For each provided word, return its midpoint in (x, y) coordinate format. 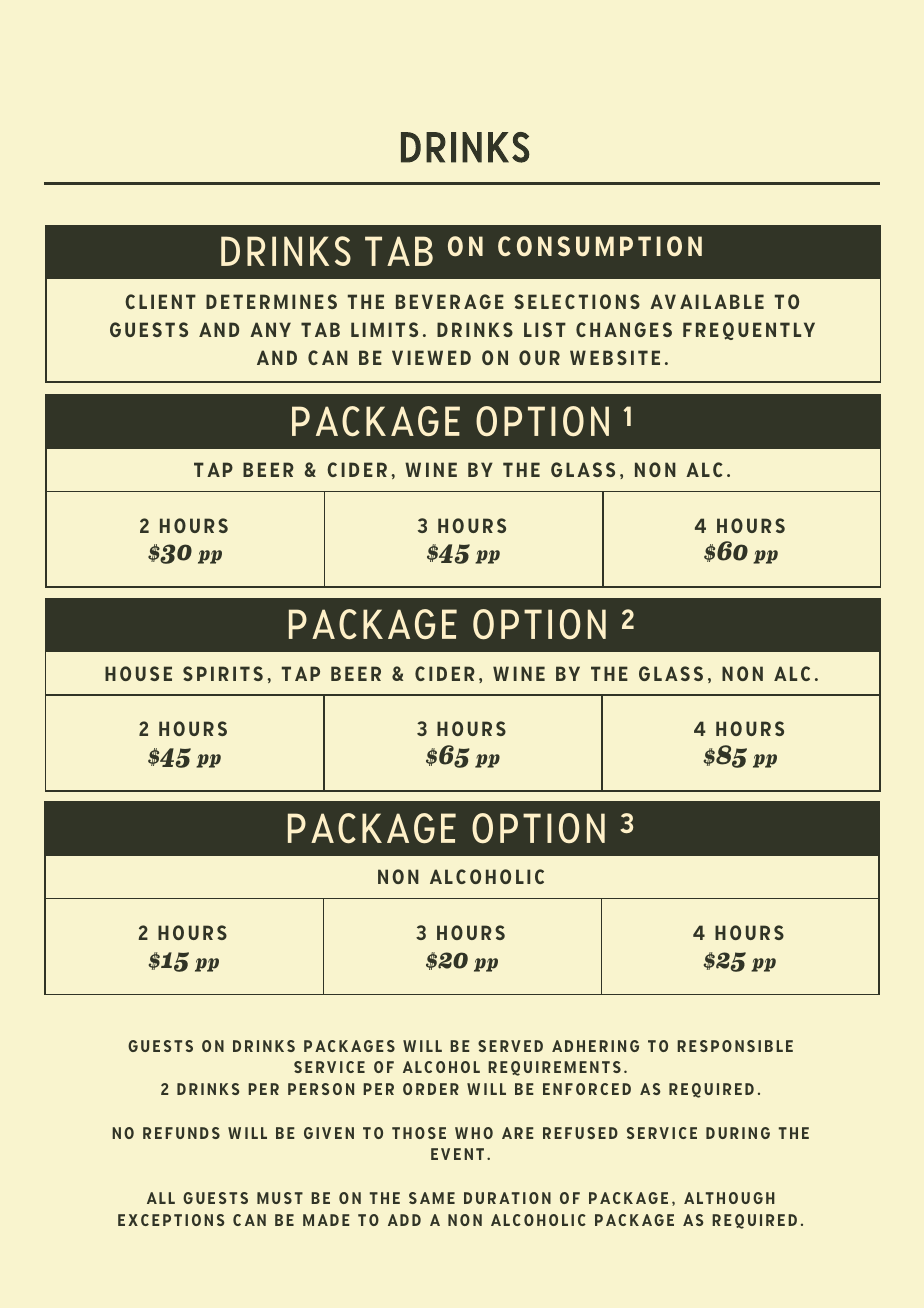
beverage (450, 301)
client (160, 301)
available (707, 301)
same (432, 1198)
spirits (223, 673)
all (161, 1198)
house (138, 673)
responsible (735, 1046)
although (729, 1198)
